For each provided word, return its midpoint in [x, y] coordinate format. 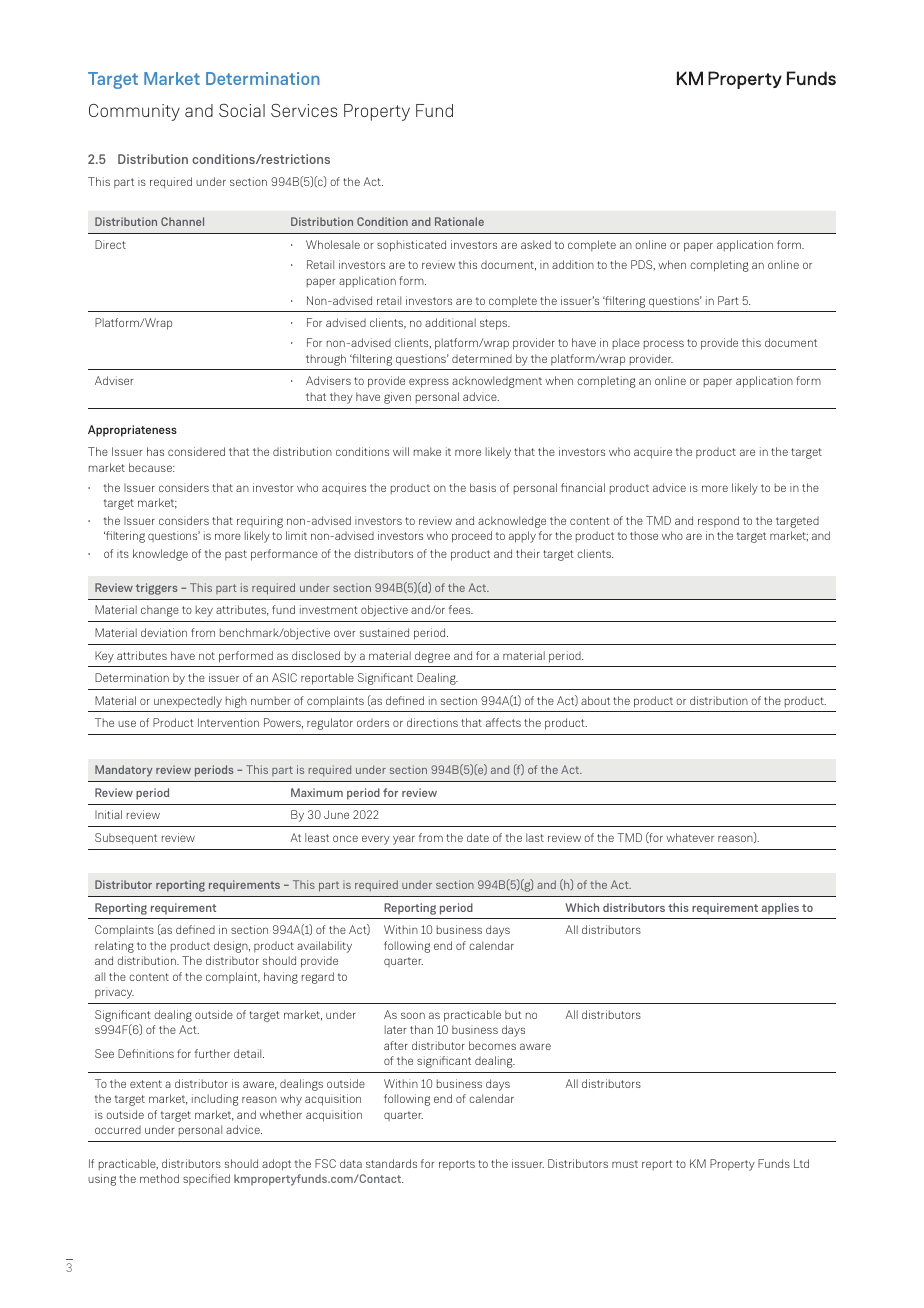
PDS [643, 265]
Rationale [459, 221]
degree [432, 657]
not [207, 656]
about [595, 700]
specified [206, 1179]
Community [134, 112]
